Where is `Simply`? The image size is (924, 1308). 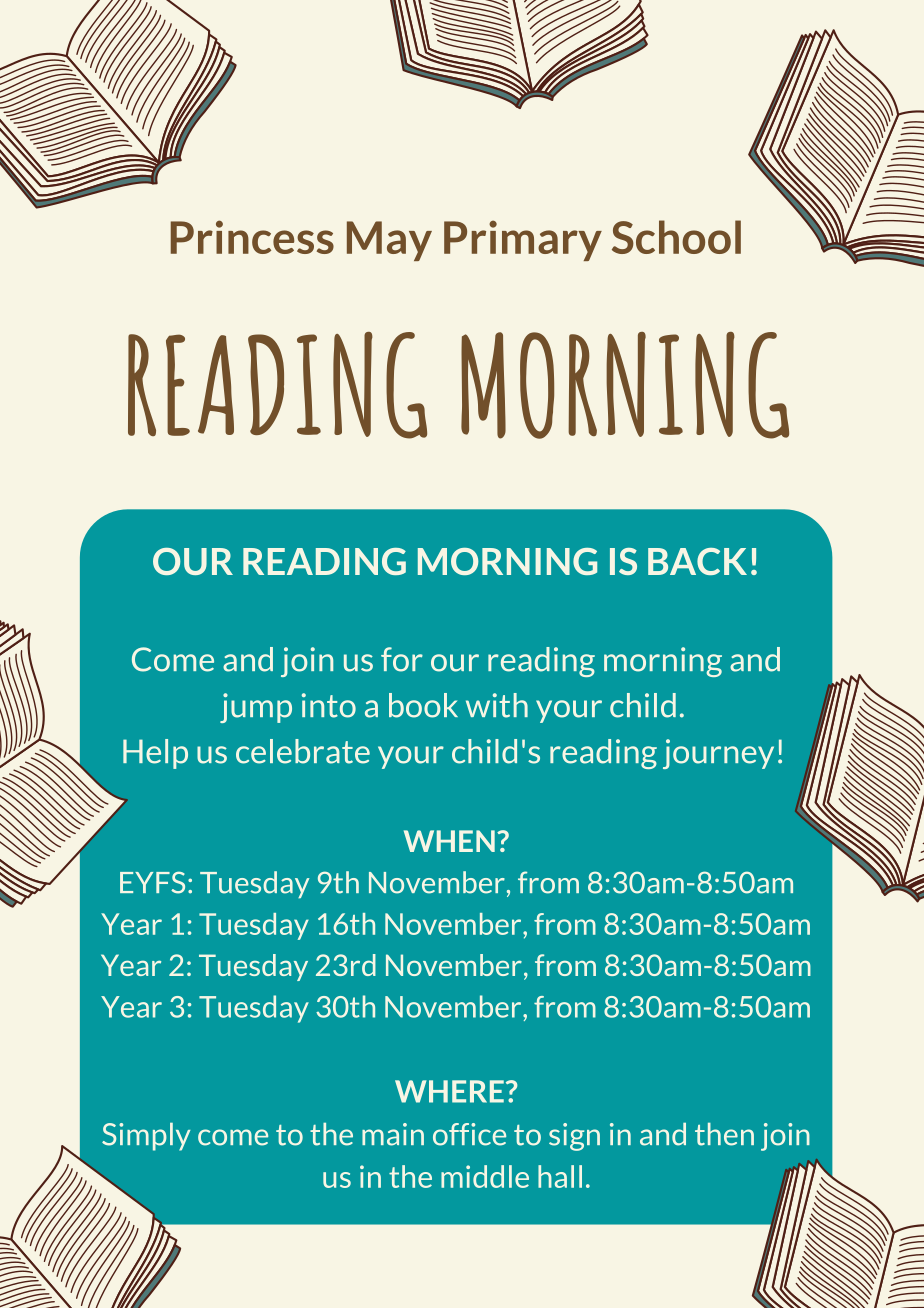 Simply is located at coordinates (146, 1137).
